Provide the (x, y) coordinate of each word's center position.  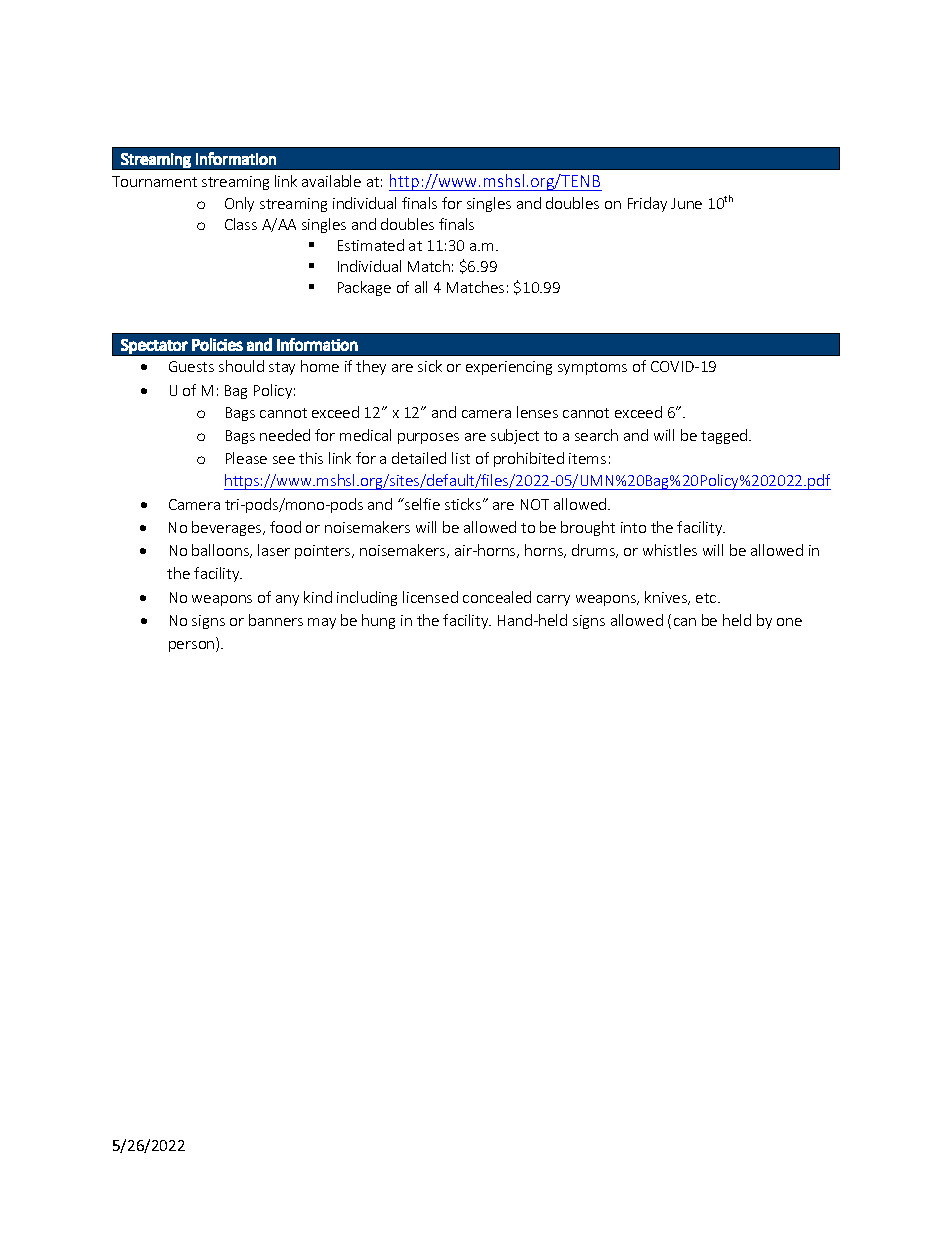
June (686, 203)
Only (239, 204)
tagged (725, 436)
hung (378, 621)
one (789, 622)
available (331, 181)
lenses (537, 412)
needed (285, 435)
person (193, 646)
